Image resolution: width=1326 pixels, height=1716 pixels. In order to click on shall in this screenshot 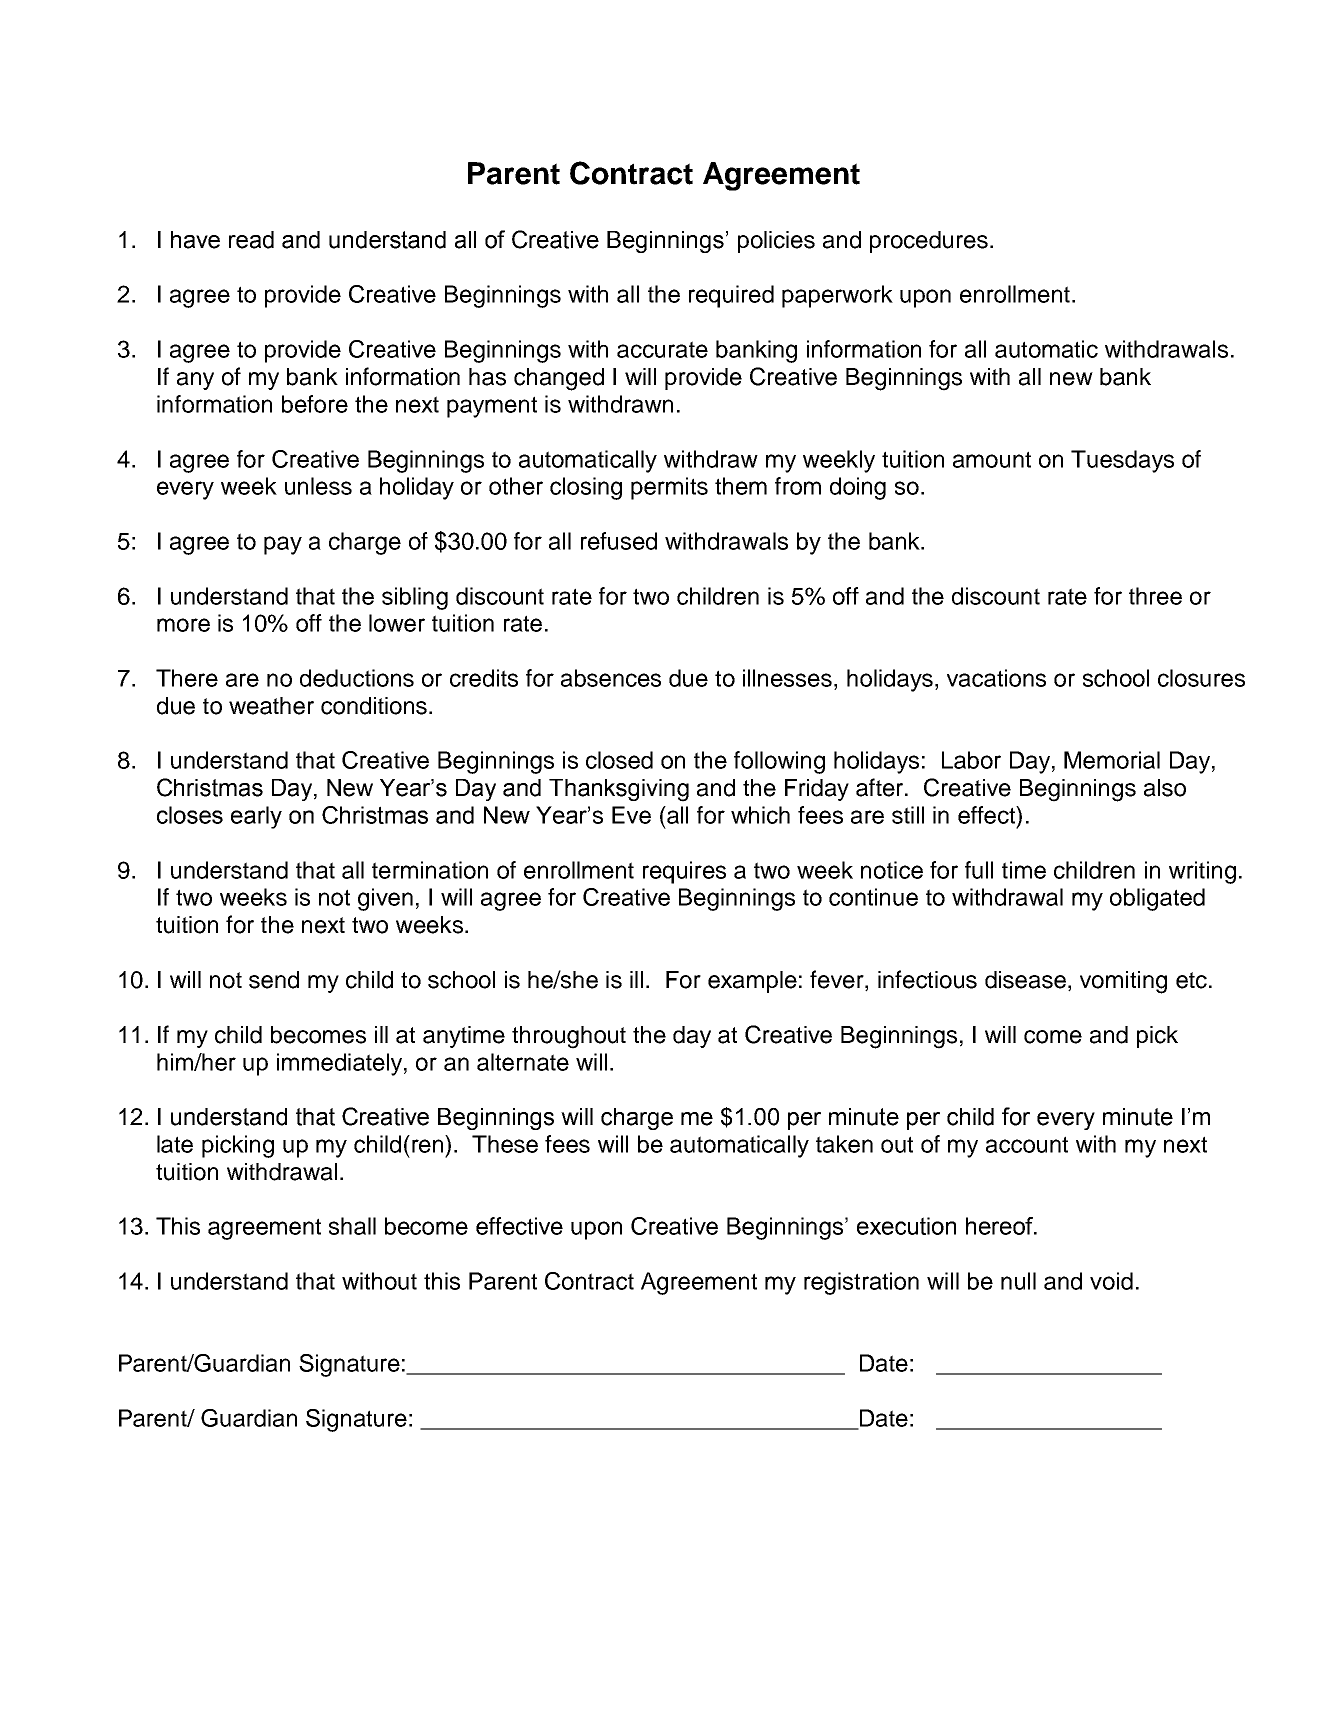, I will do `click(352, 1226)`.
